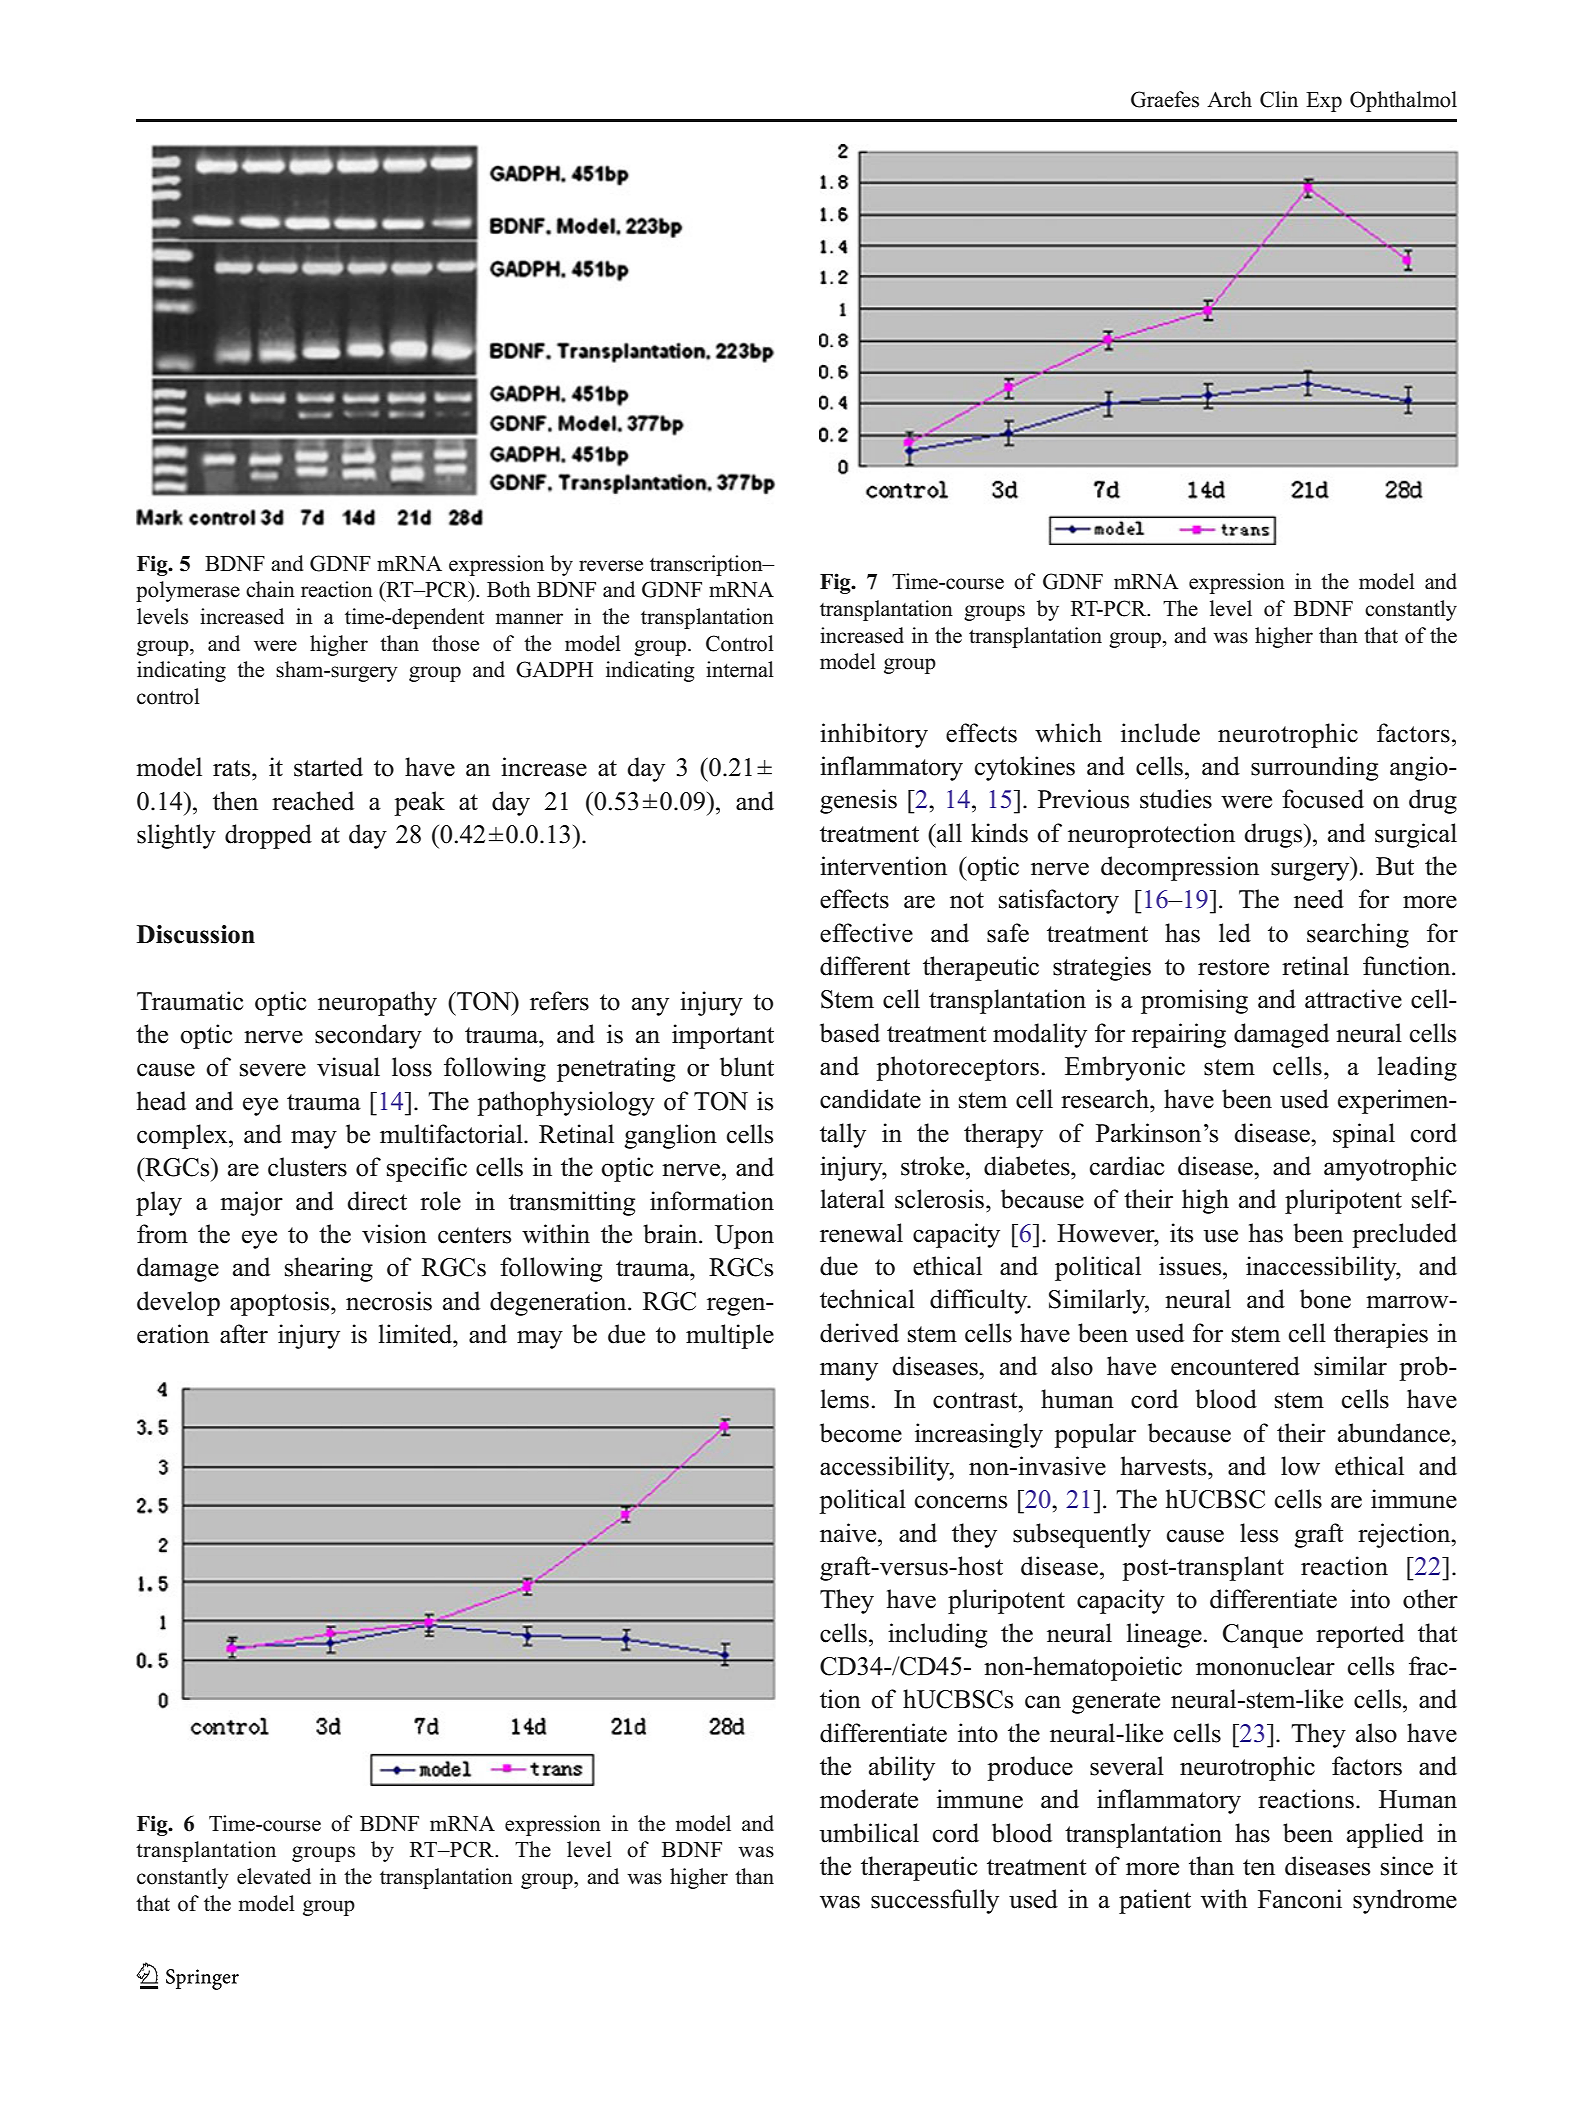  What do you see at coordinates (270, 589) in the document?
I see `chain` at bounding box center [270, 589].
